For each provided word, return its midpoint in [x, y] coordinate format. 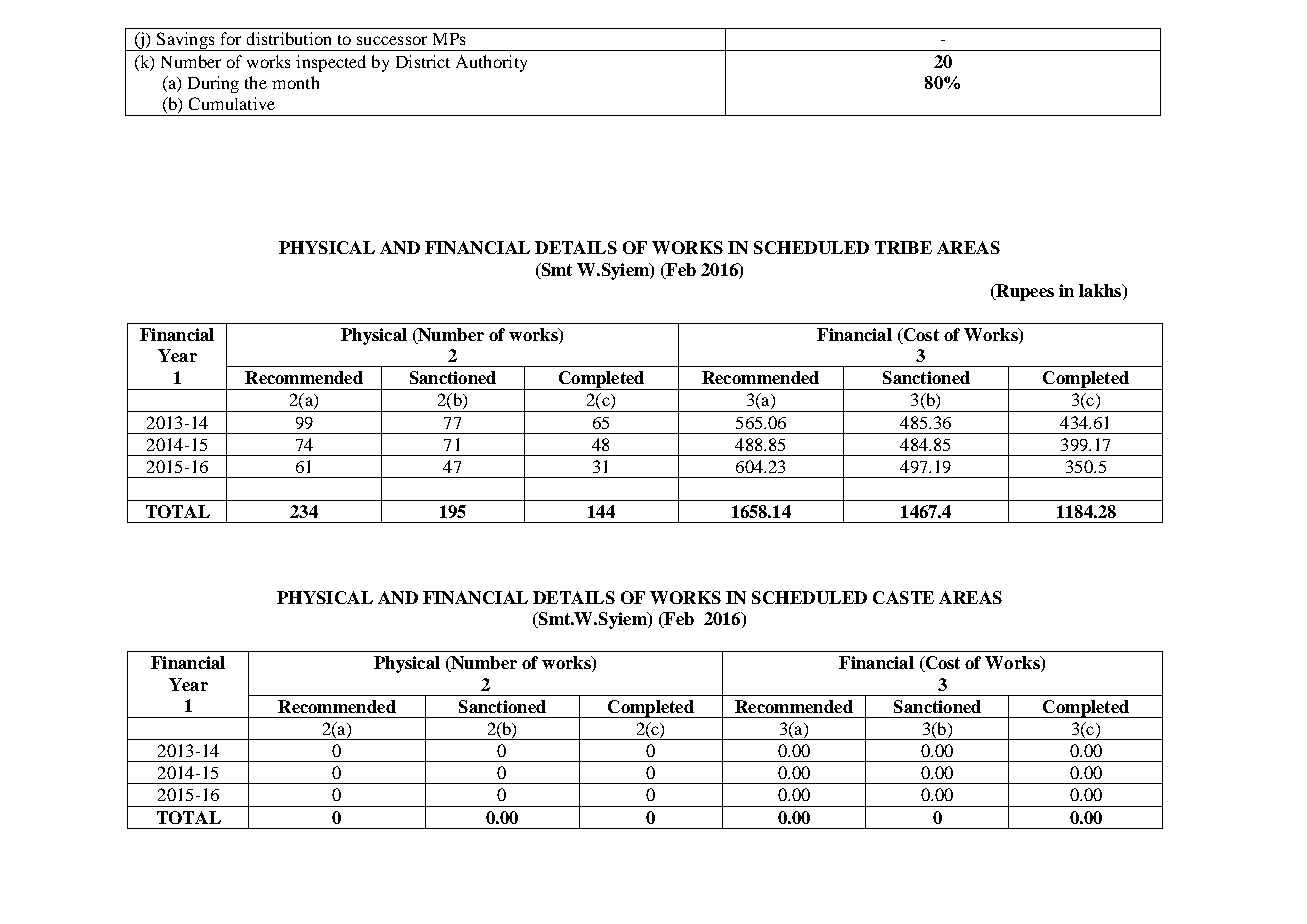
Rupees [1024, 292]
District [423, 61]
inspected [331, 63]
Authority [491, 63]
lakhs [1101, 292]
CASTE [903, 597]
